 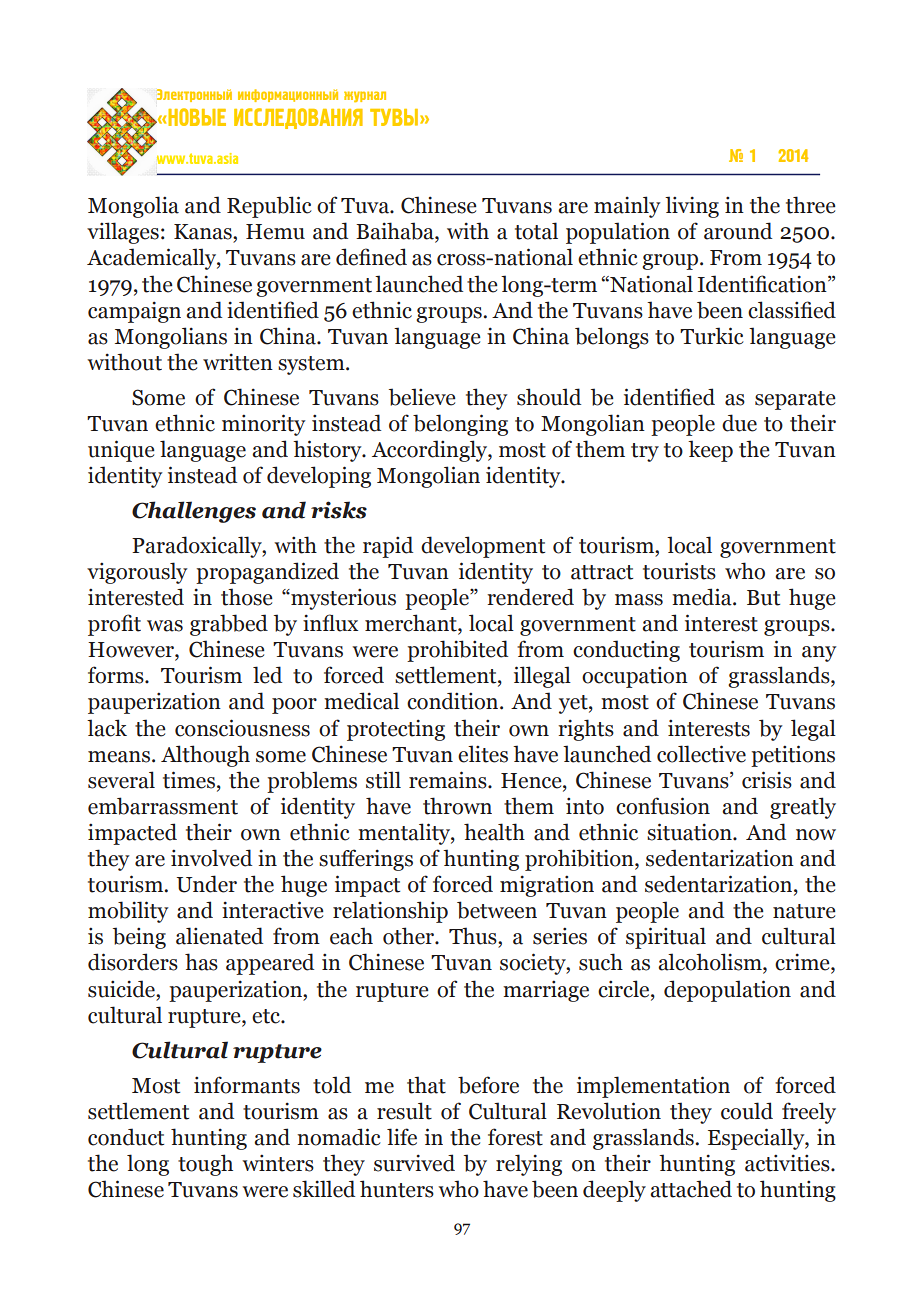 I want to click on collective, so click(x=701, y=754).
